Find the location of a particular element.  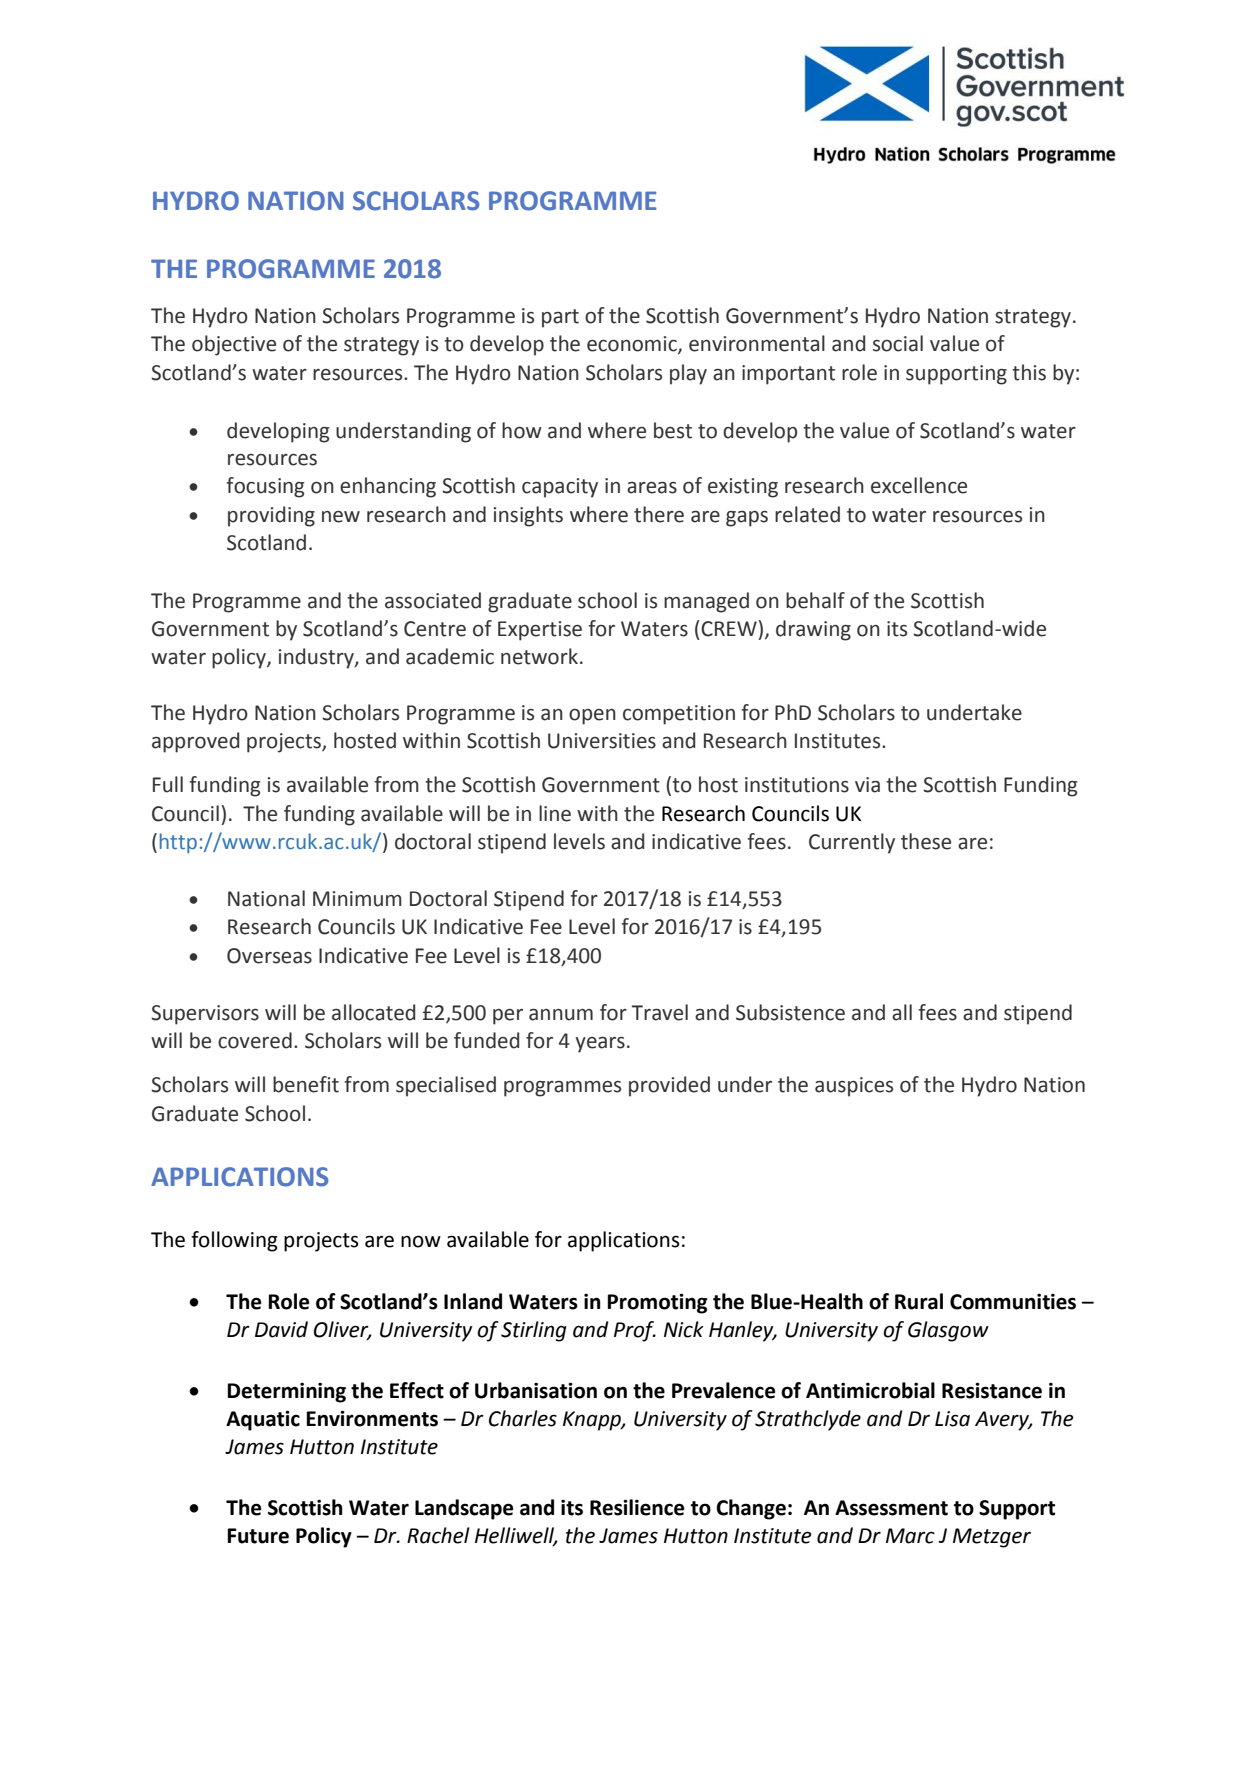

Future is located at coordinates (258, 1536).
